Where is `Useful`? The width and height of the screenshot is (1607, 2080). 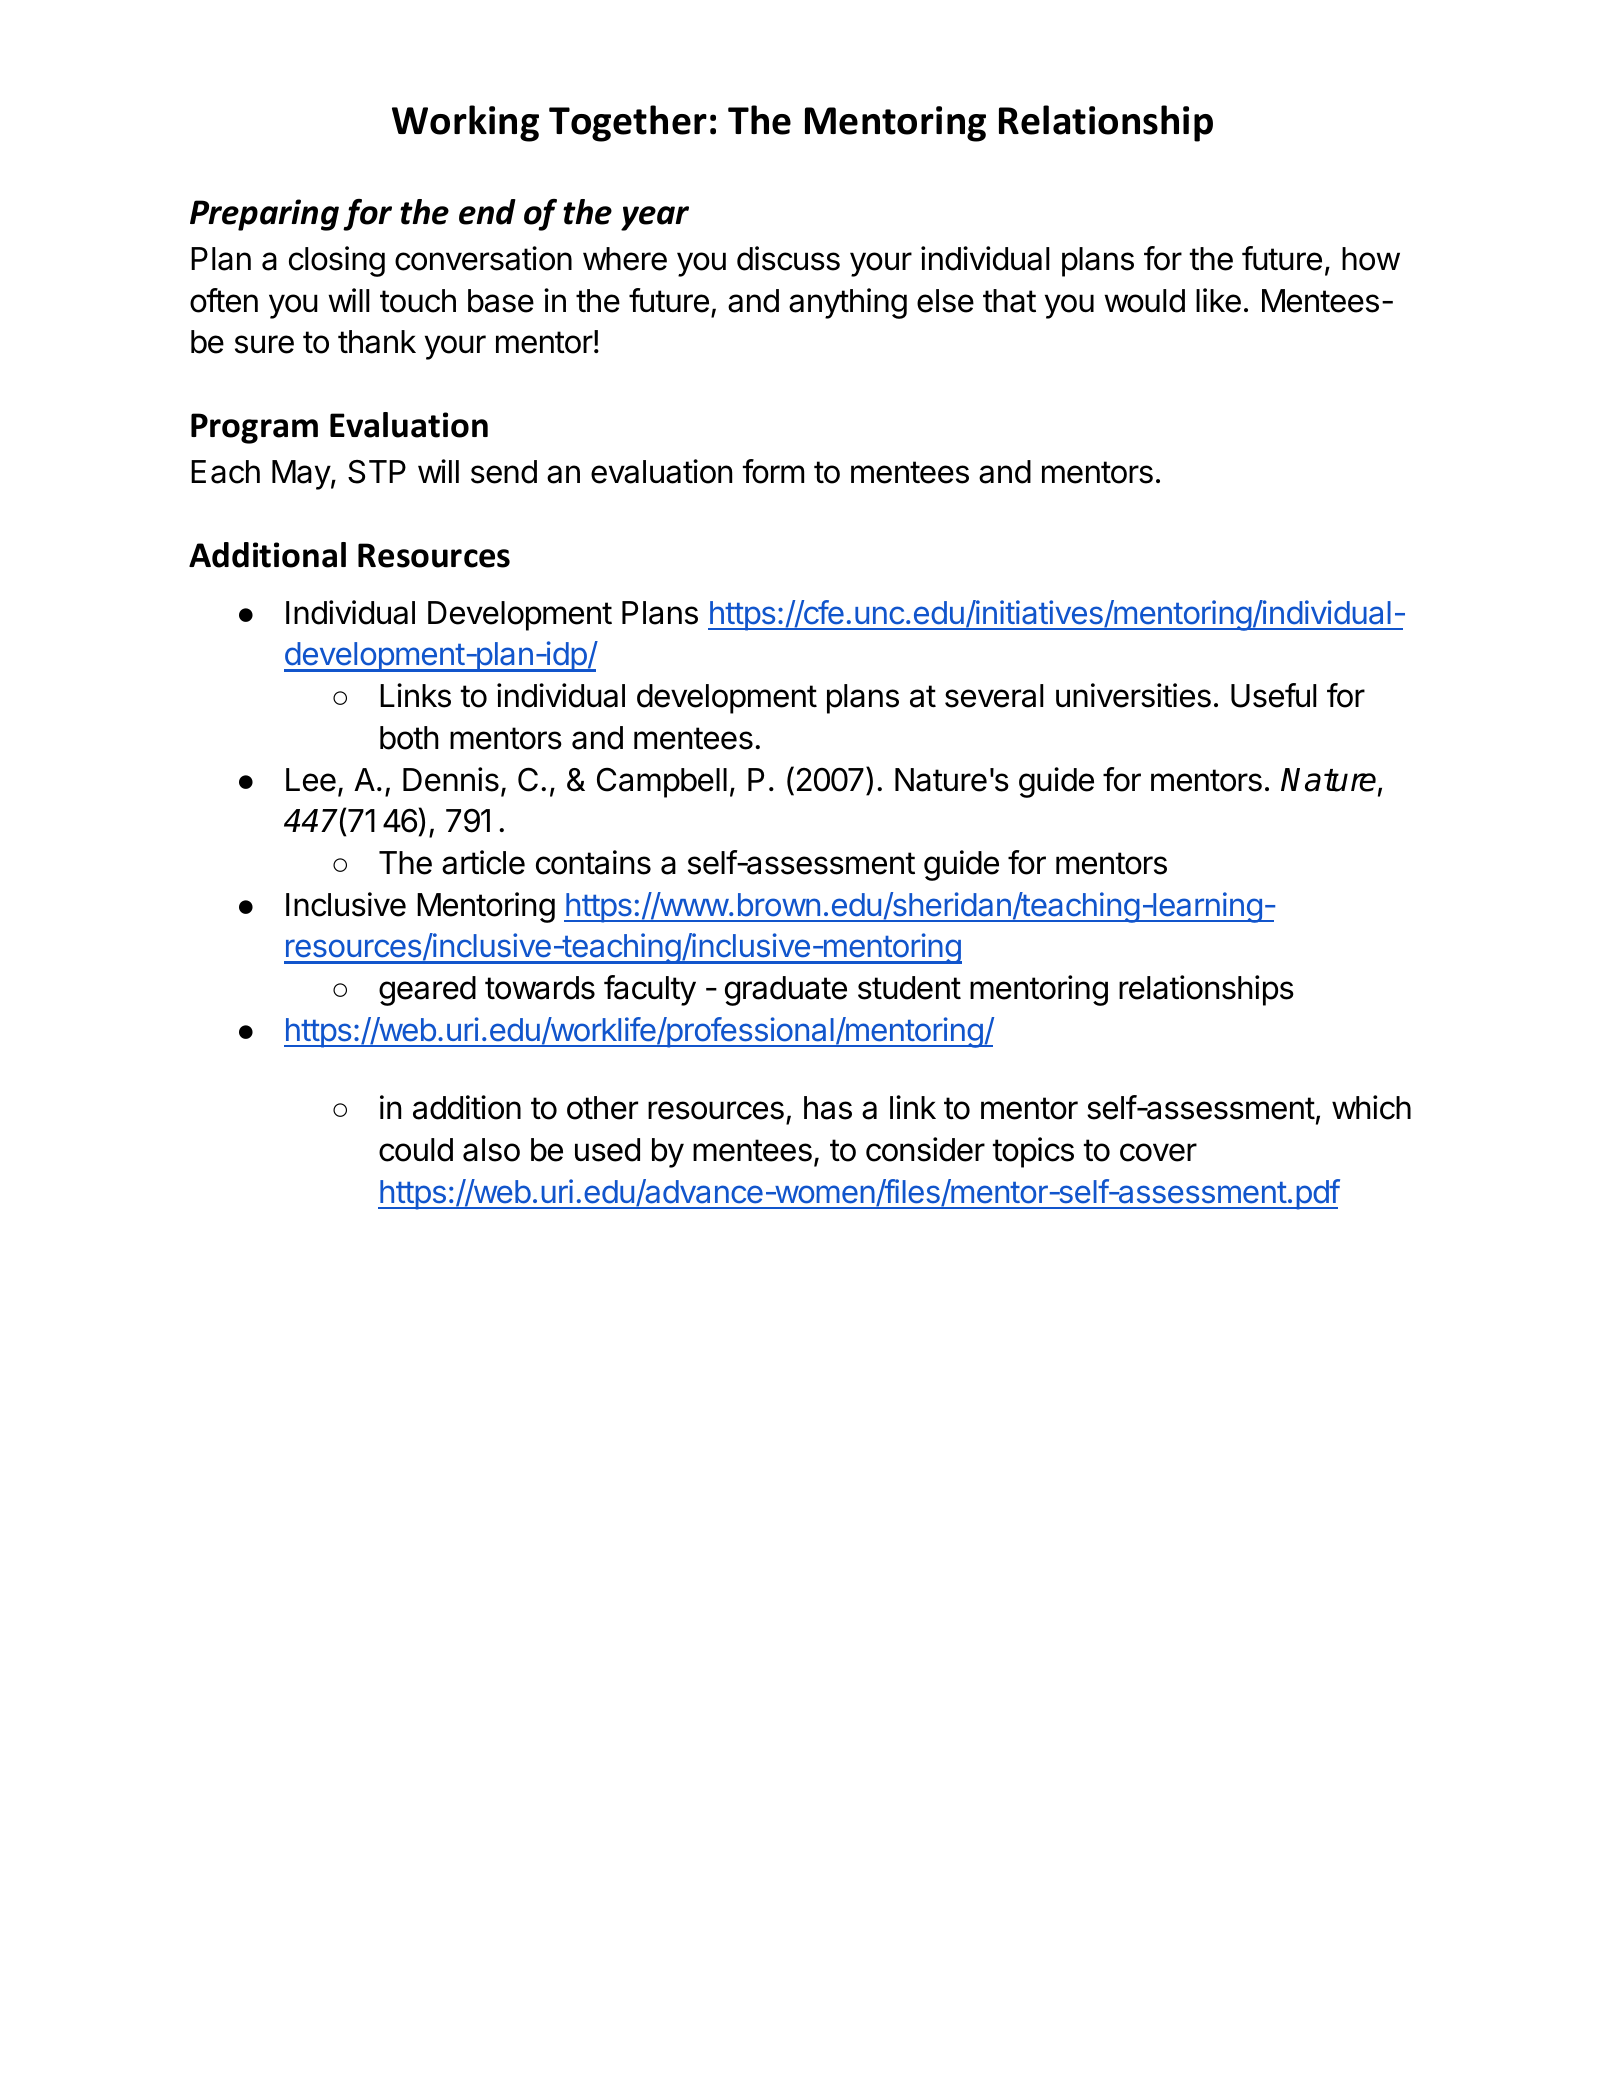 Useful is located at coordinates (1274, 695).
